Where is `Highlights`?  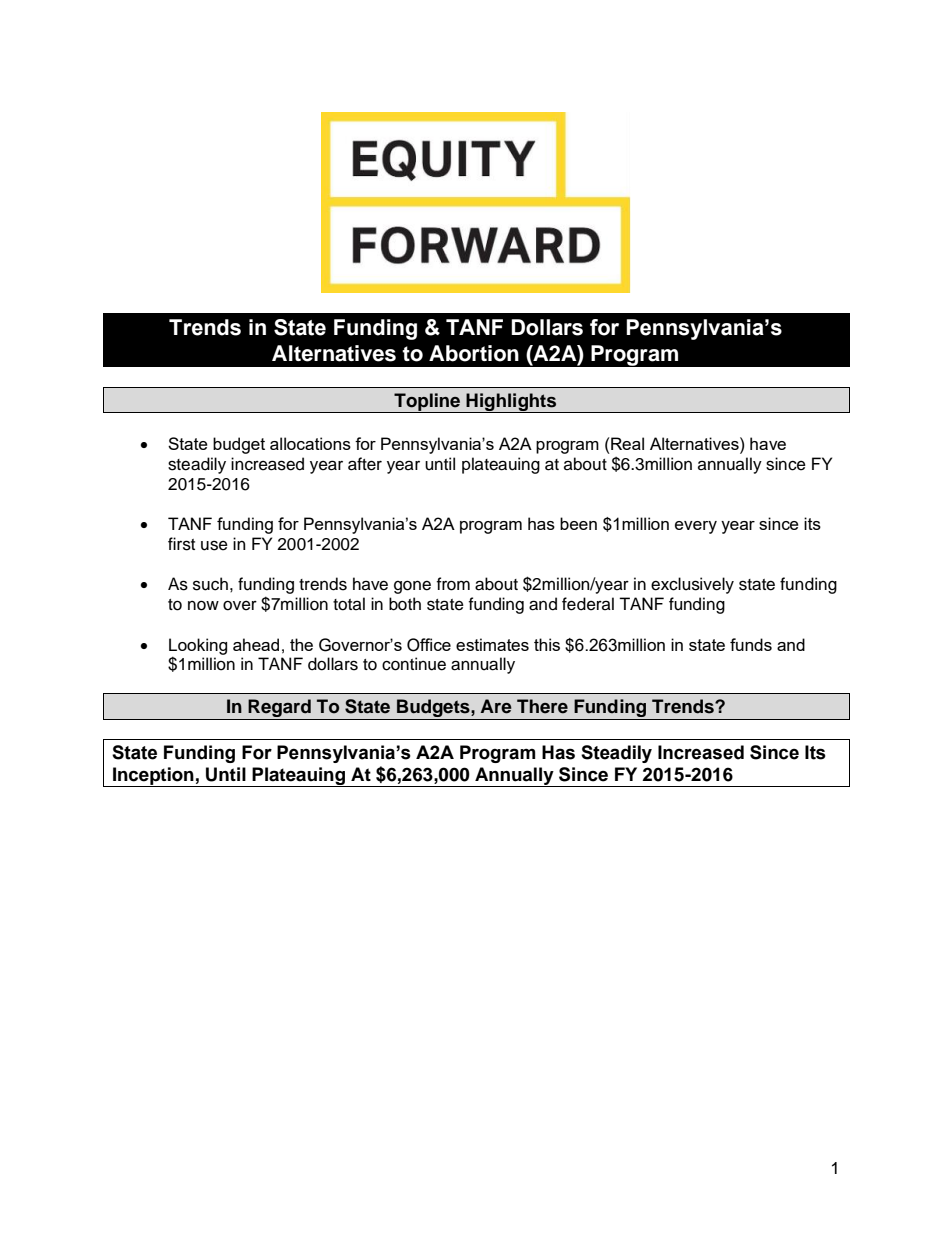 Highlights is located at coordinates (511, 403).
